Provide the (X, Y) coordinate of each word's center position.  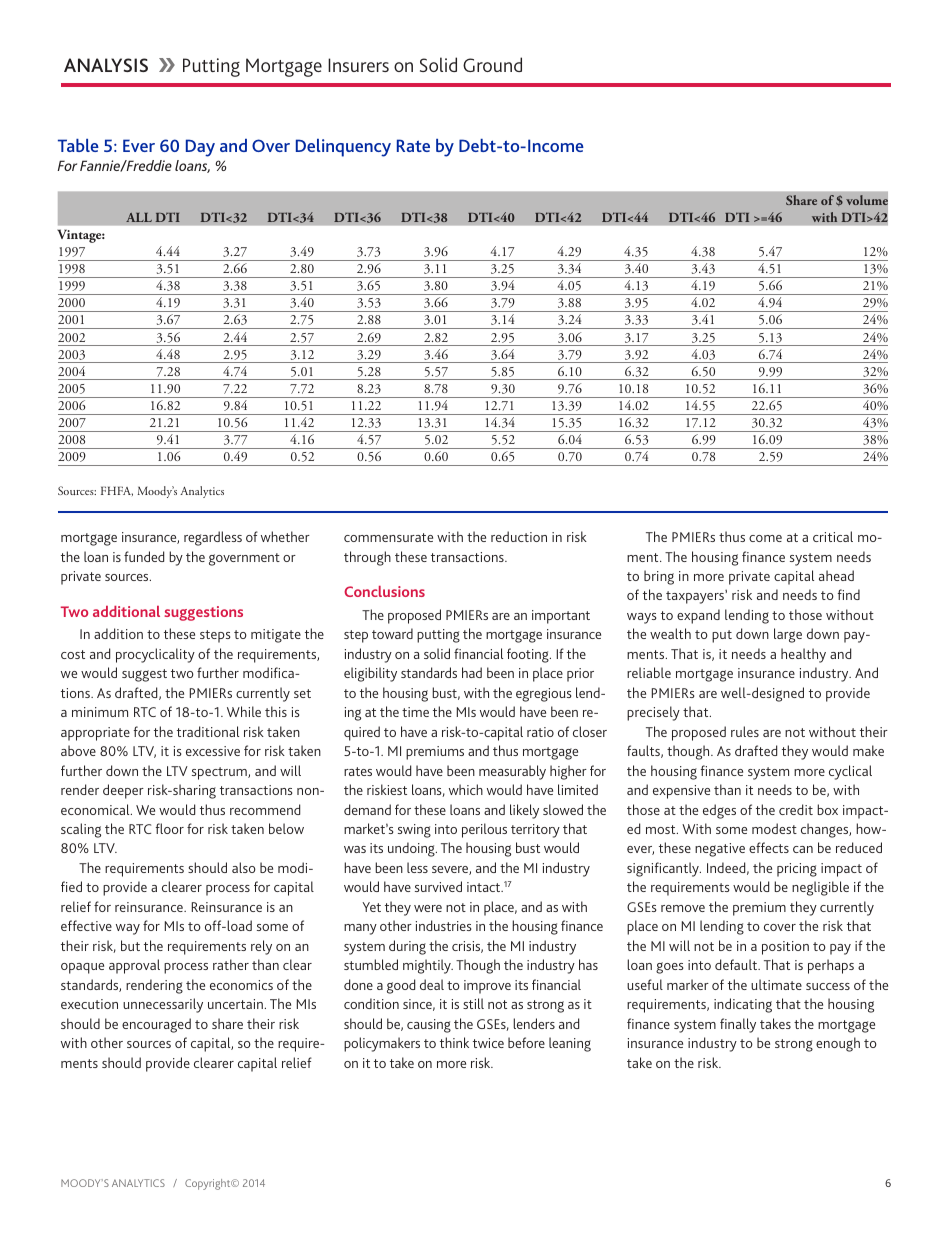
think (454, 1042)
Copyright (209, 1184)
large (788, 635)
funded (144, 556)
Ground (492, 64)
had (472, 672)
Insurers (358, 65)
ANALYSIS (106, 65)
